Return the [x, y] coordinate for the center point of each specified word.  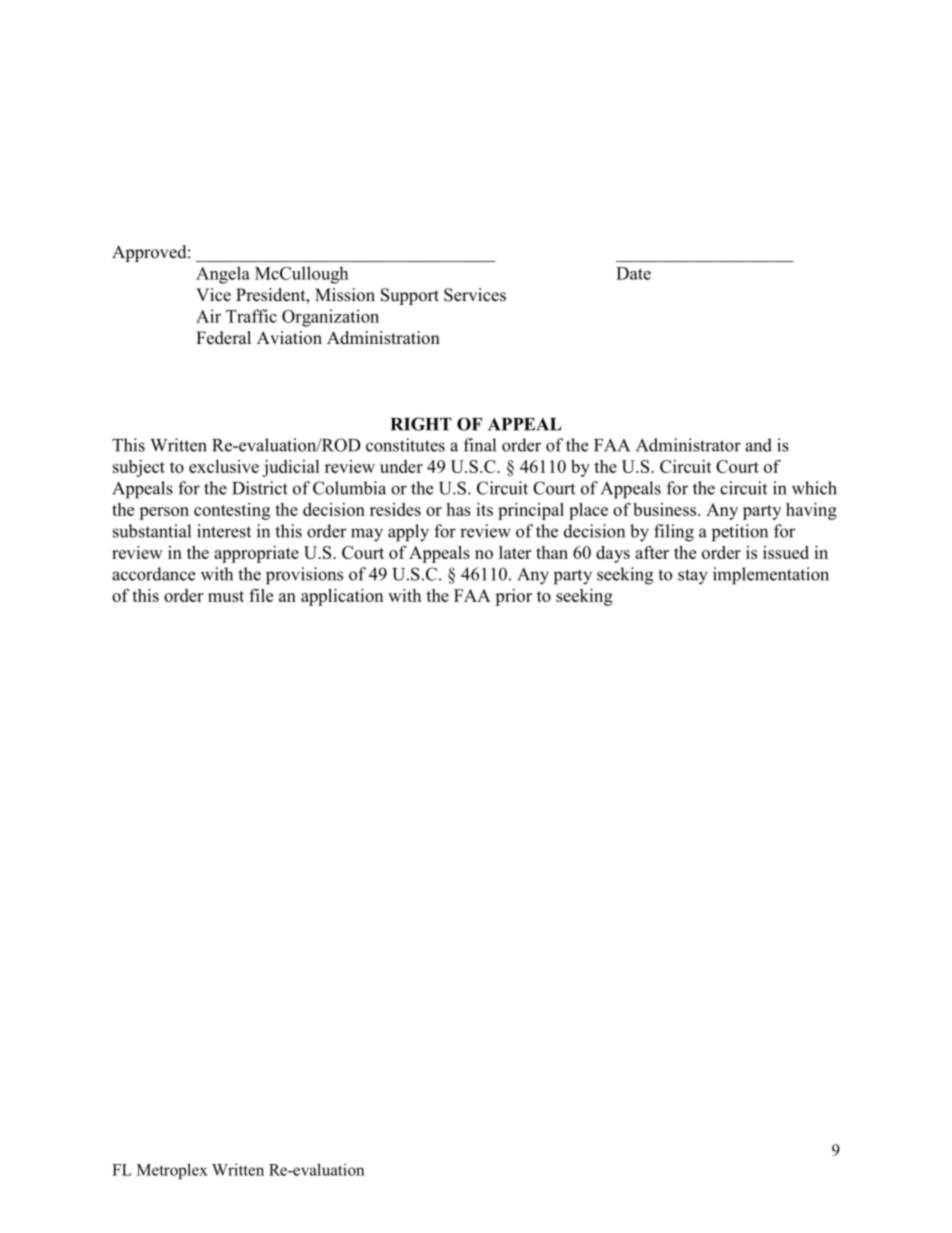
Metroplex [172, 1171]
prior [513, 597]
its [484, 509]
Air [208, 316]
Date [633, 273]
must [226, 596]
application [342, 597]
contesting [232, 511]
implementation [771, 576]
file [261, 595]
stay [693, 577]
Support [410, 296]
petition [740, 533]
